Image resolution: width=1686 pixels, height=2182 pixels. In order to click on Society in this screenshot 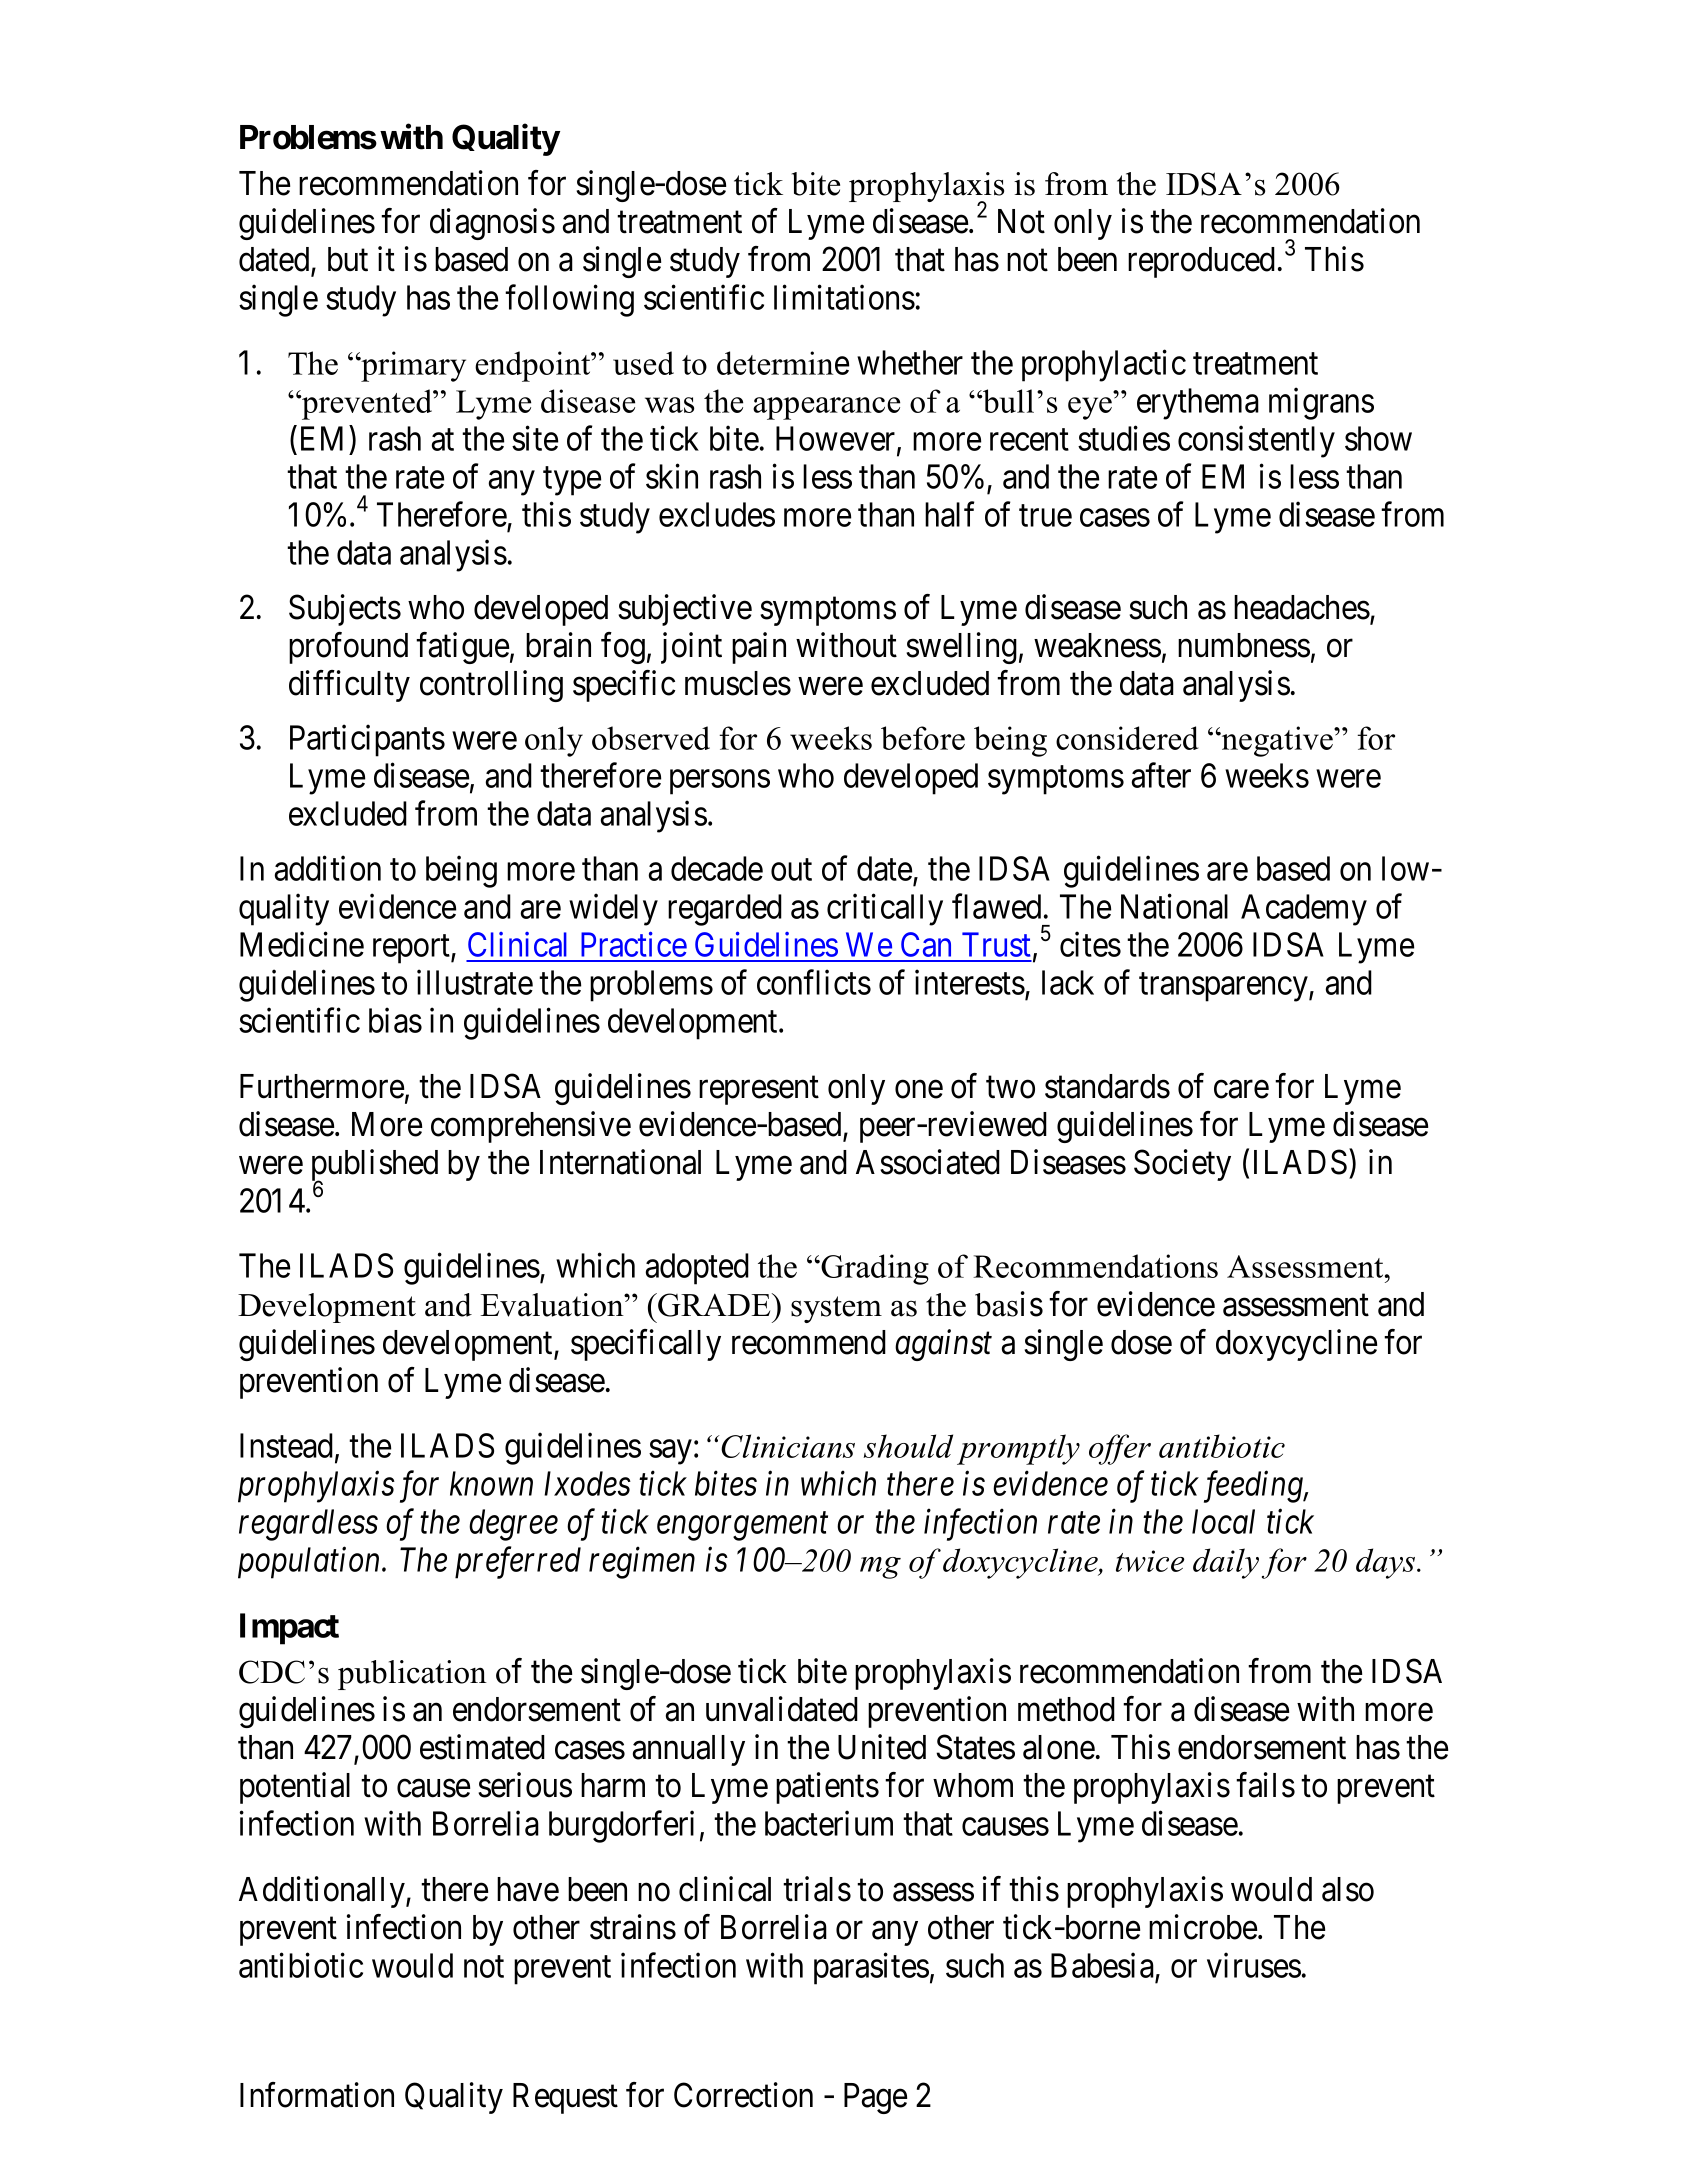, I will do `click(1182, 1165)`.
